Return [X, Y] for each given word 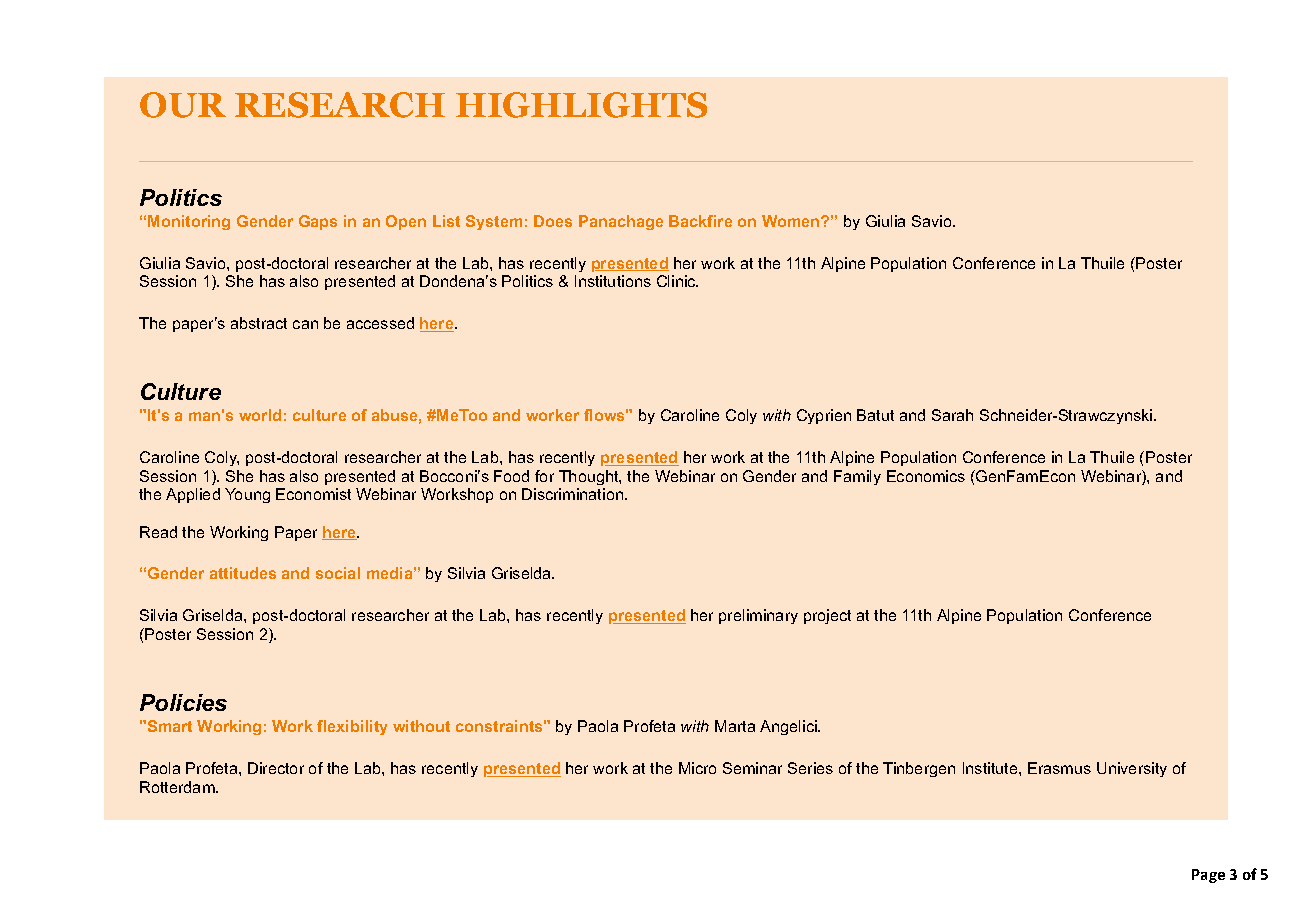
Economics [926, 476]
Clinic [677, 281]
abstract [259, 323]
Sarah [952, 415]
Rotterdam [178, 787]
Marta [735, 726]
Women [792, 221]
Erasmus [1059, 768]
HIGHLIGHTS [581, 105]
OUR [183, 105]
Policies [183, 702]
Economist [313, 494]
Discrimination [574, 494]
